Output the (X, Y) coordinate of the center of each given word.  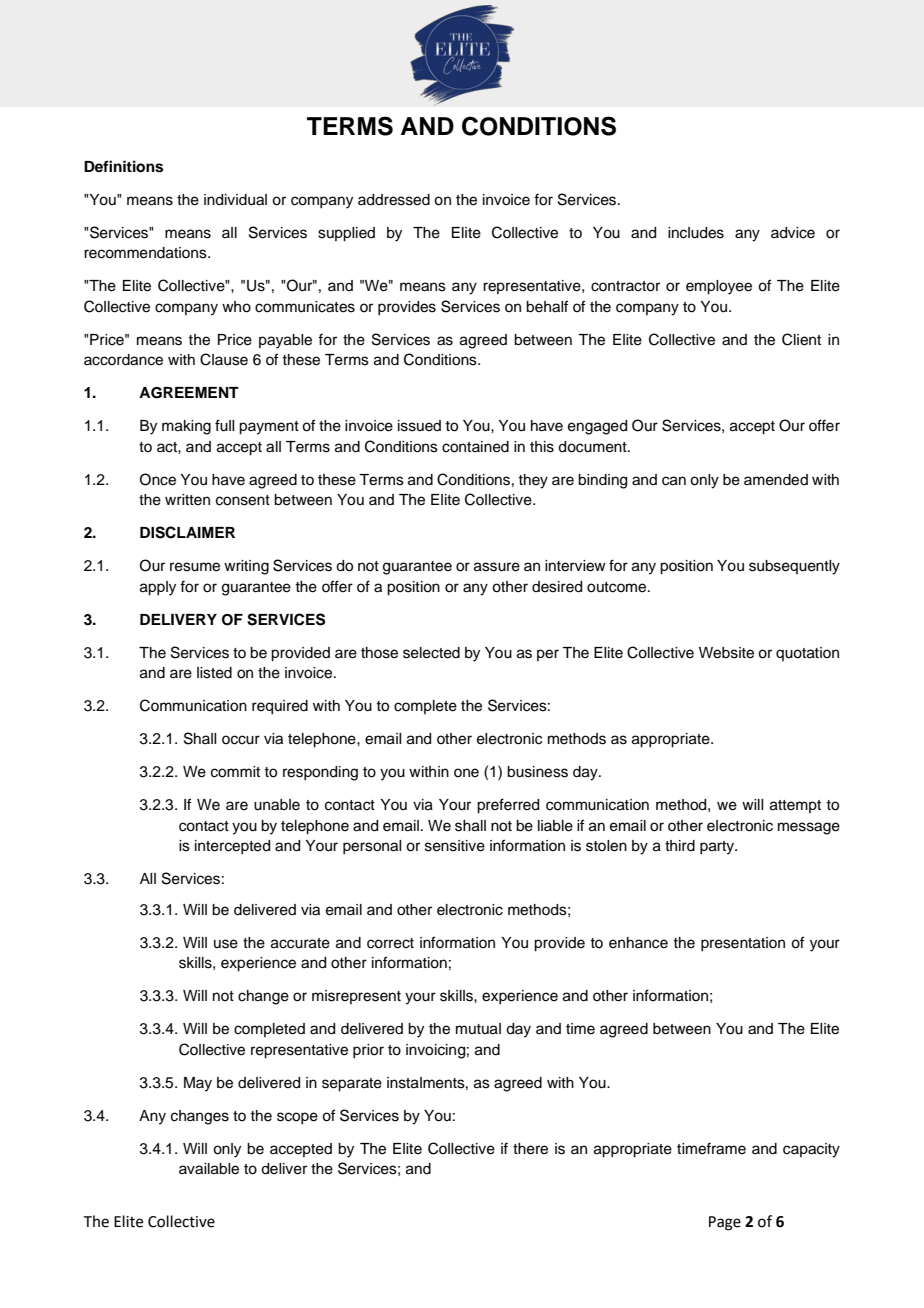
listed (214, 673)
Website (726, 653)
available (209, 1169)
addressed (394, 200)
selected (431, 653)
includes (696, 233)
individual (235, 200)
